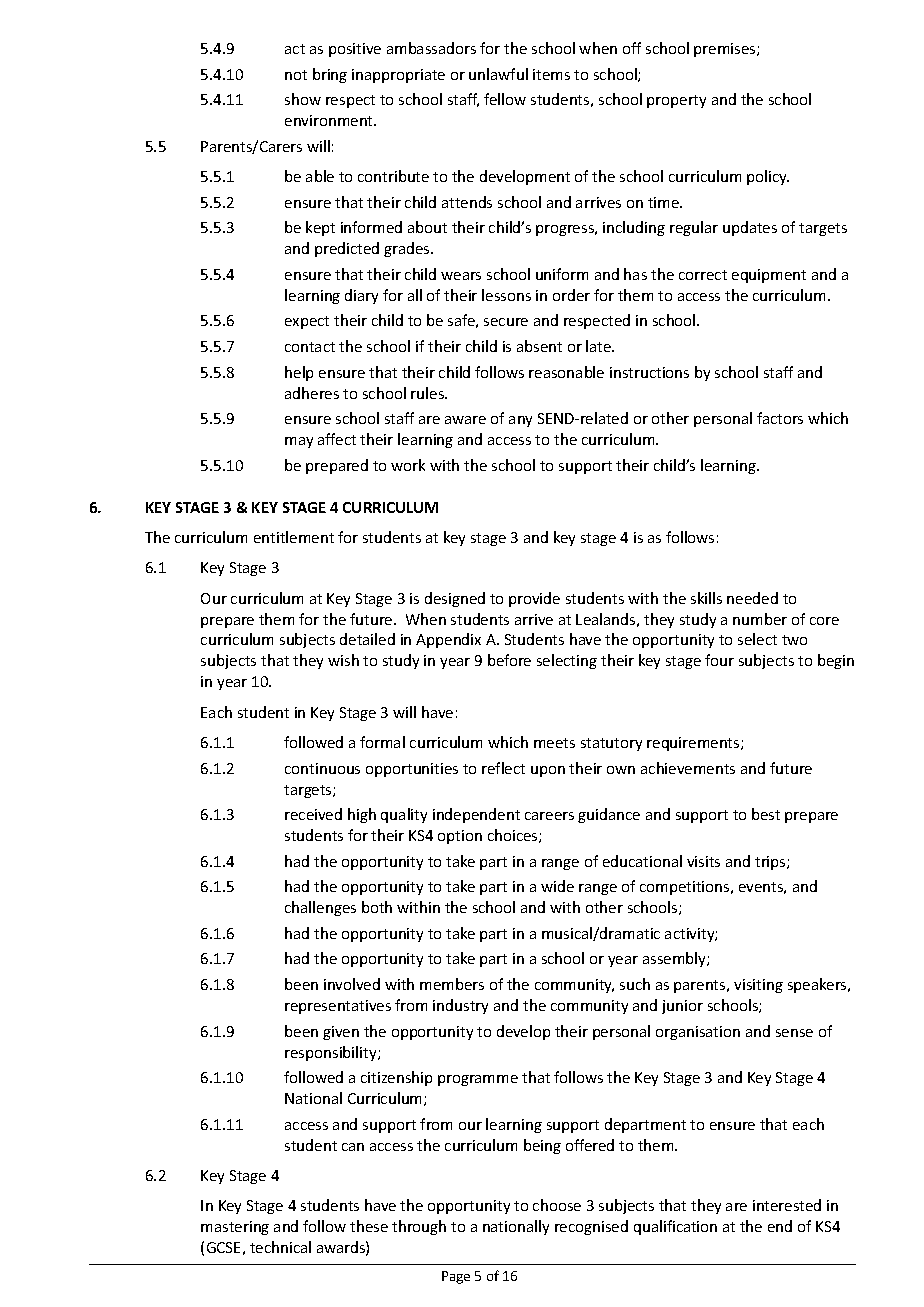  Describe the element at coordinates (303, 99) in the screenshot. I see `show` at that location.
